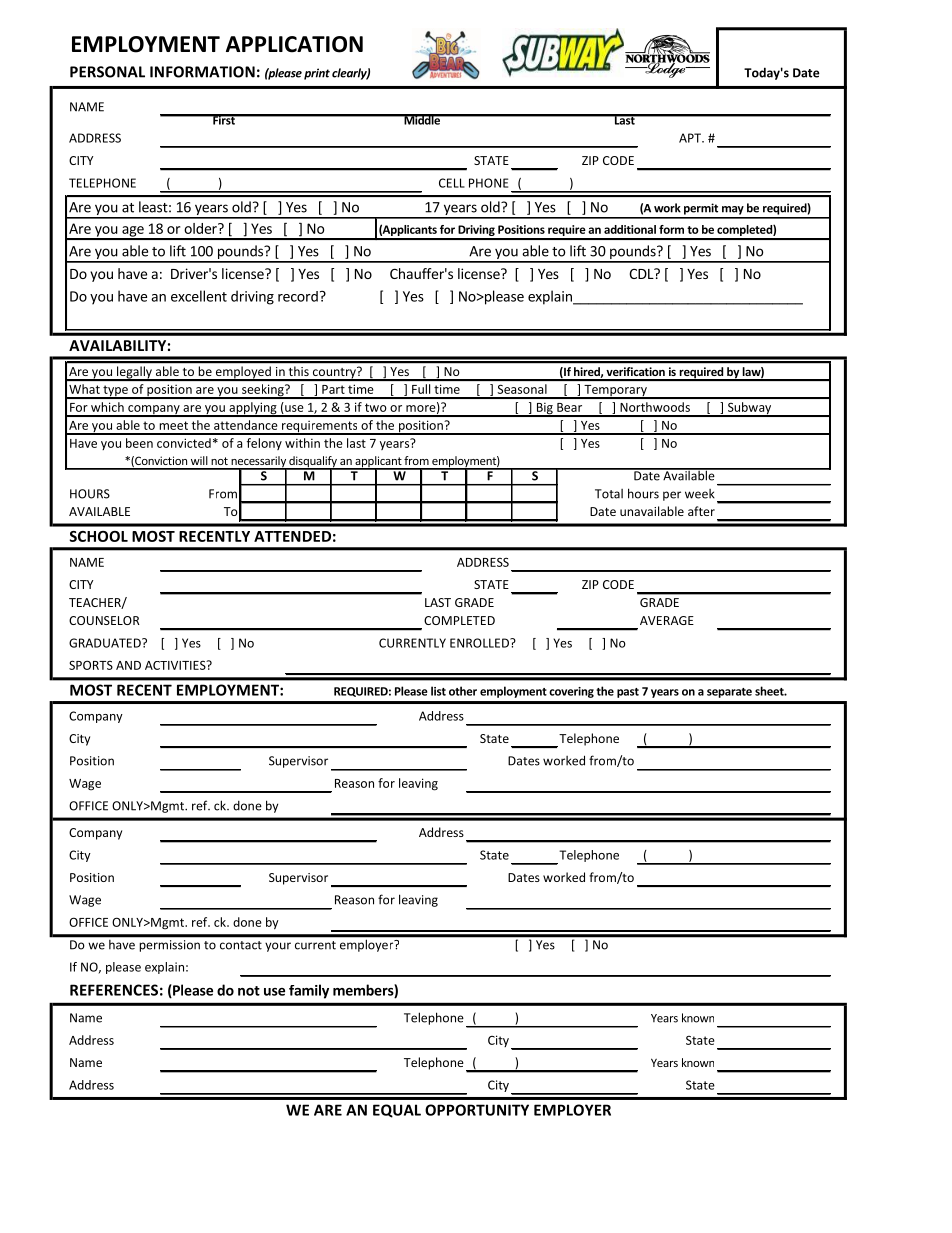 The image size is (952, 1233). I want to click on EQUAL, so click(397, 1111).
